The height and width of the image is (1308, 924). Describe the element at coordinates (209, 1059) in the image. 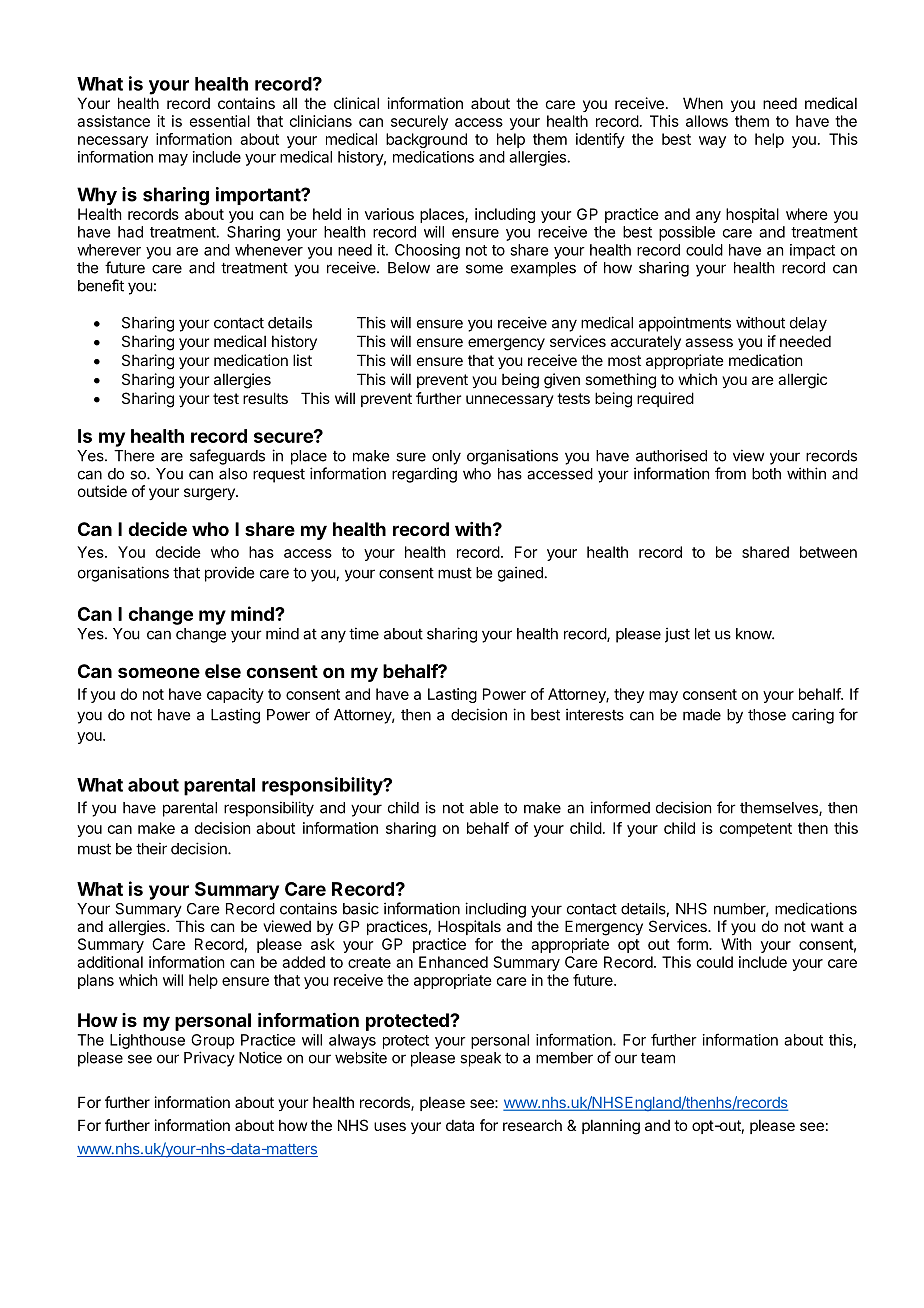

I see `Privacy` at that location.
